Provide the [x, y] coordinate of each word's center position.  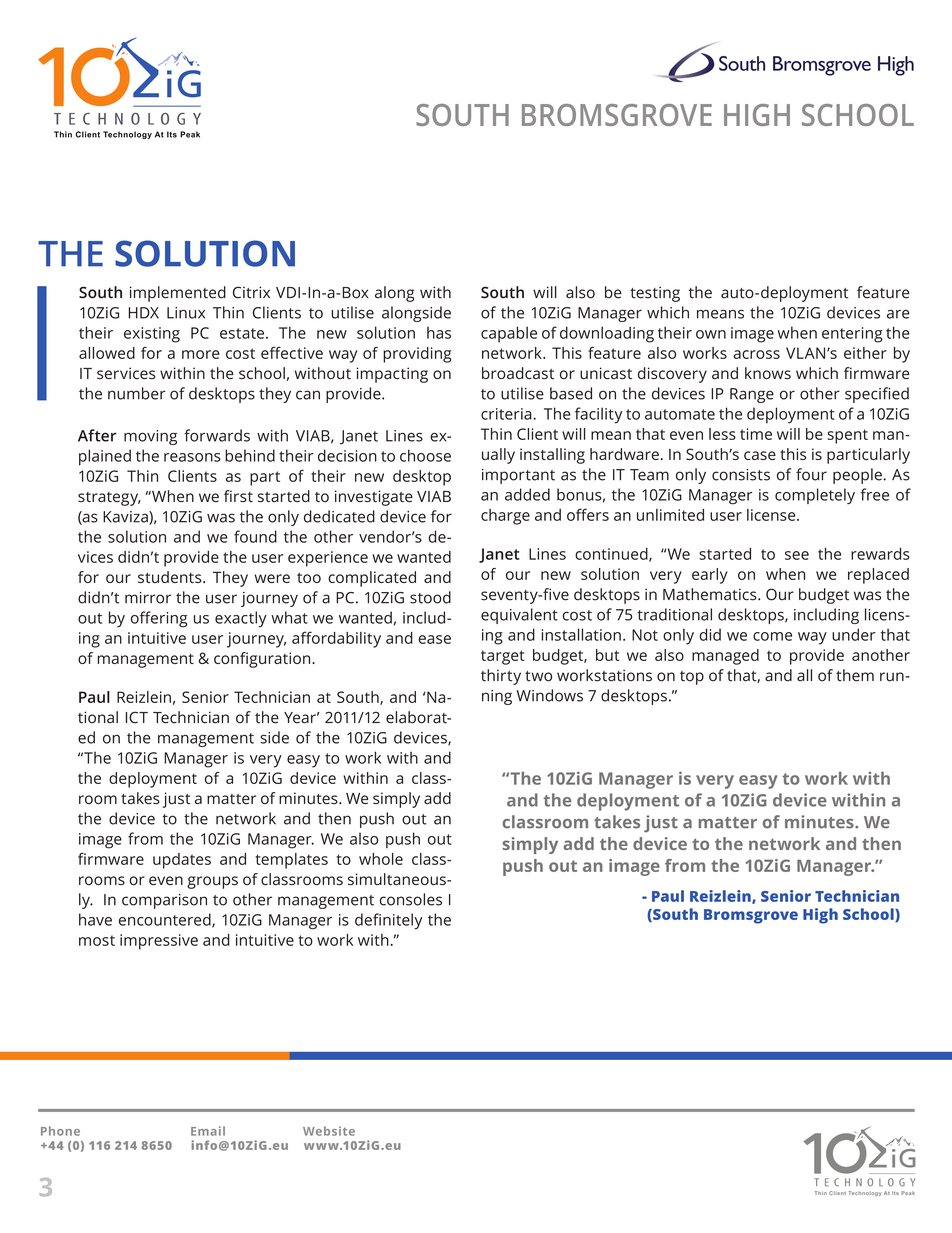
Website [329, 1131]
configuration [263, 660]
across [756, 354]
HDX [144, 313]
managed [725, 657]
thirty [501, 677]
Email [208, 1131]
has [439, 333]
